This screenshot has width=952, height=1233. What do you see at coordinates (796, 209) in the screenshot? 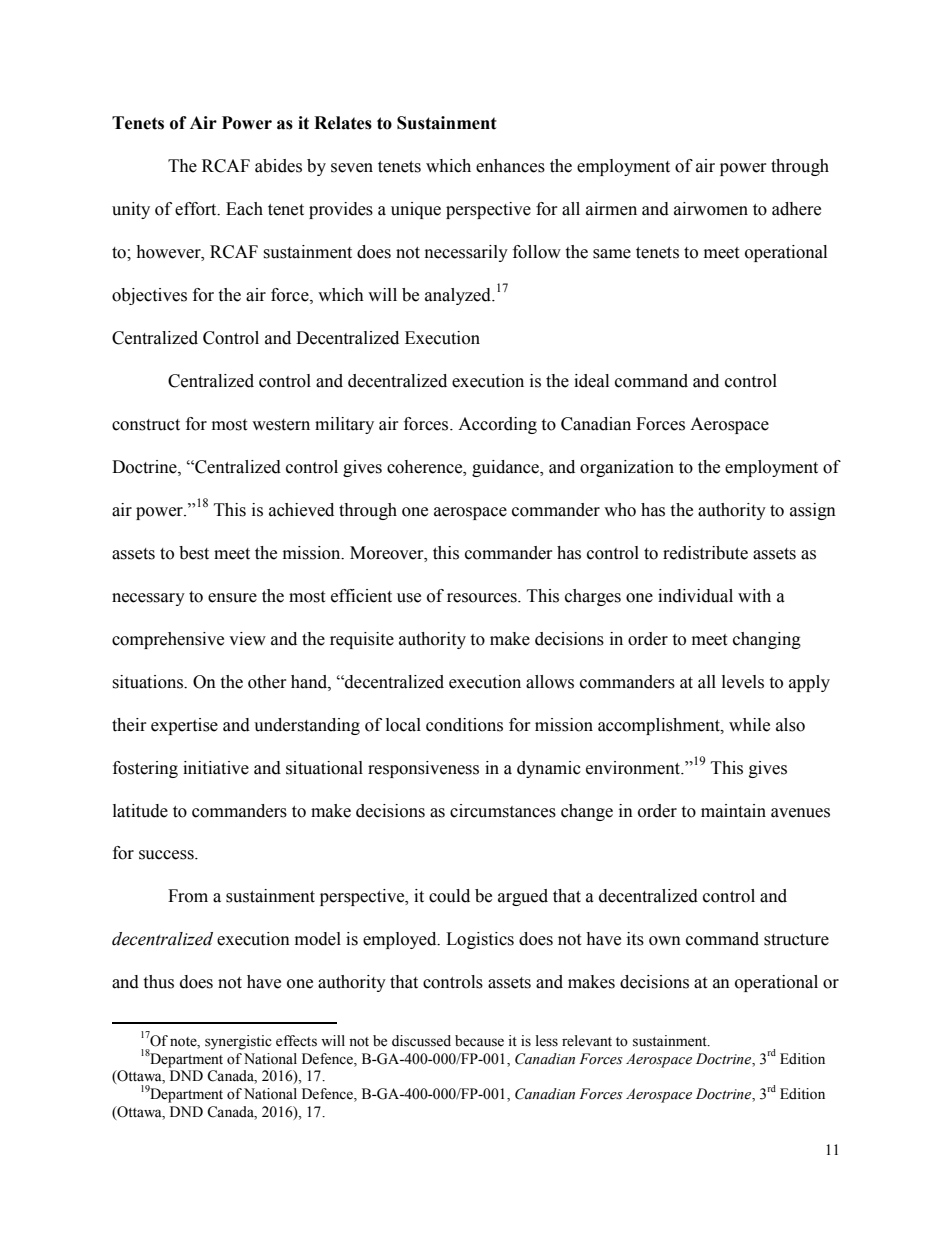
I see `adhere` at bounding box center [796, 209].
